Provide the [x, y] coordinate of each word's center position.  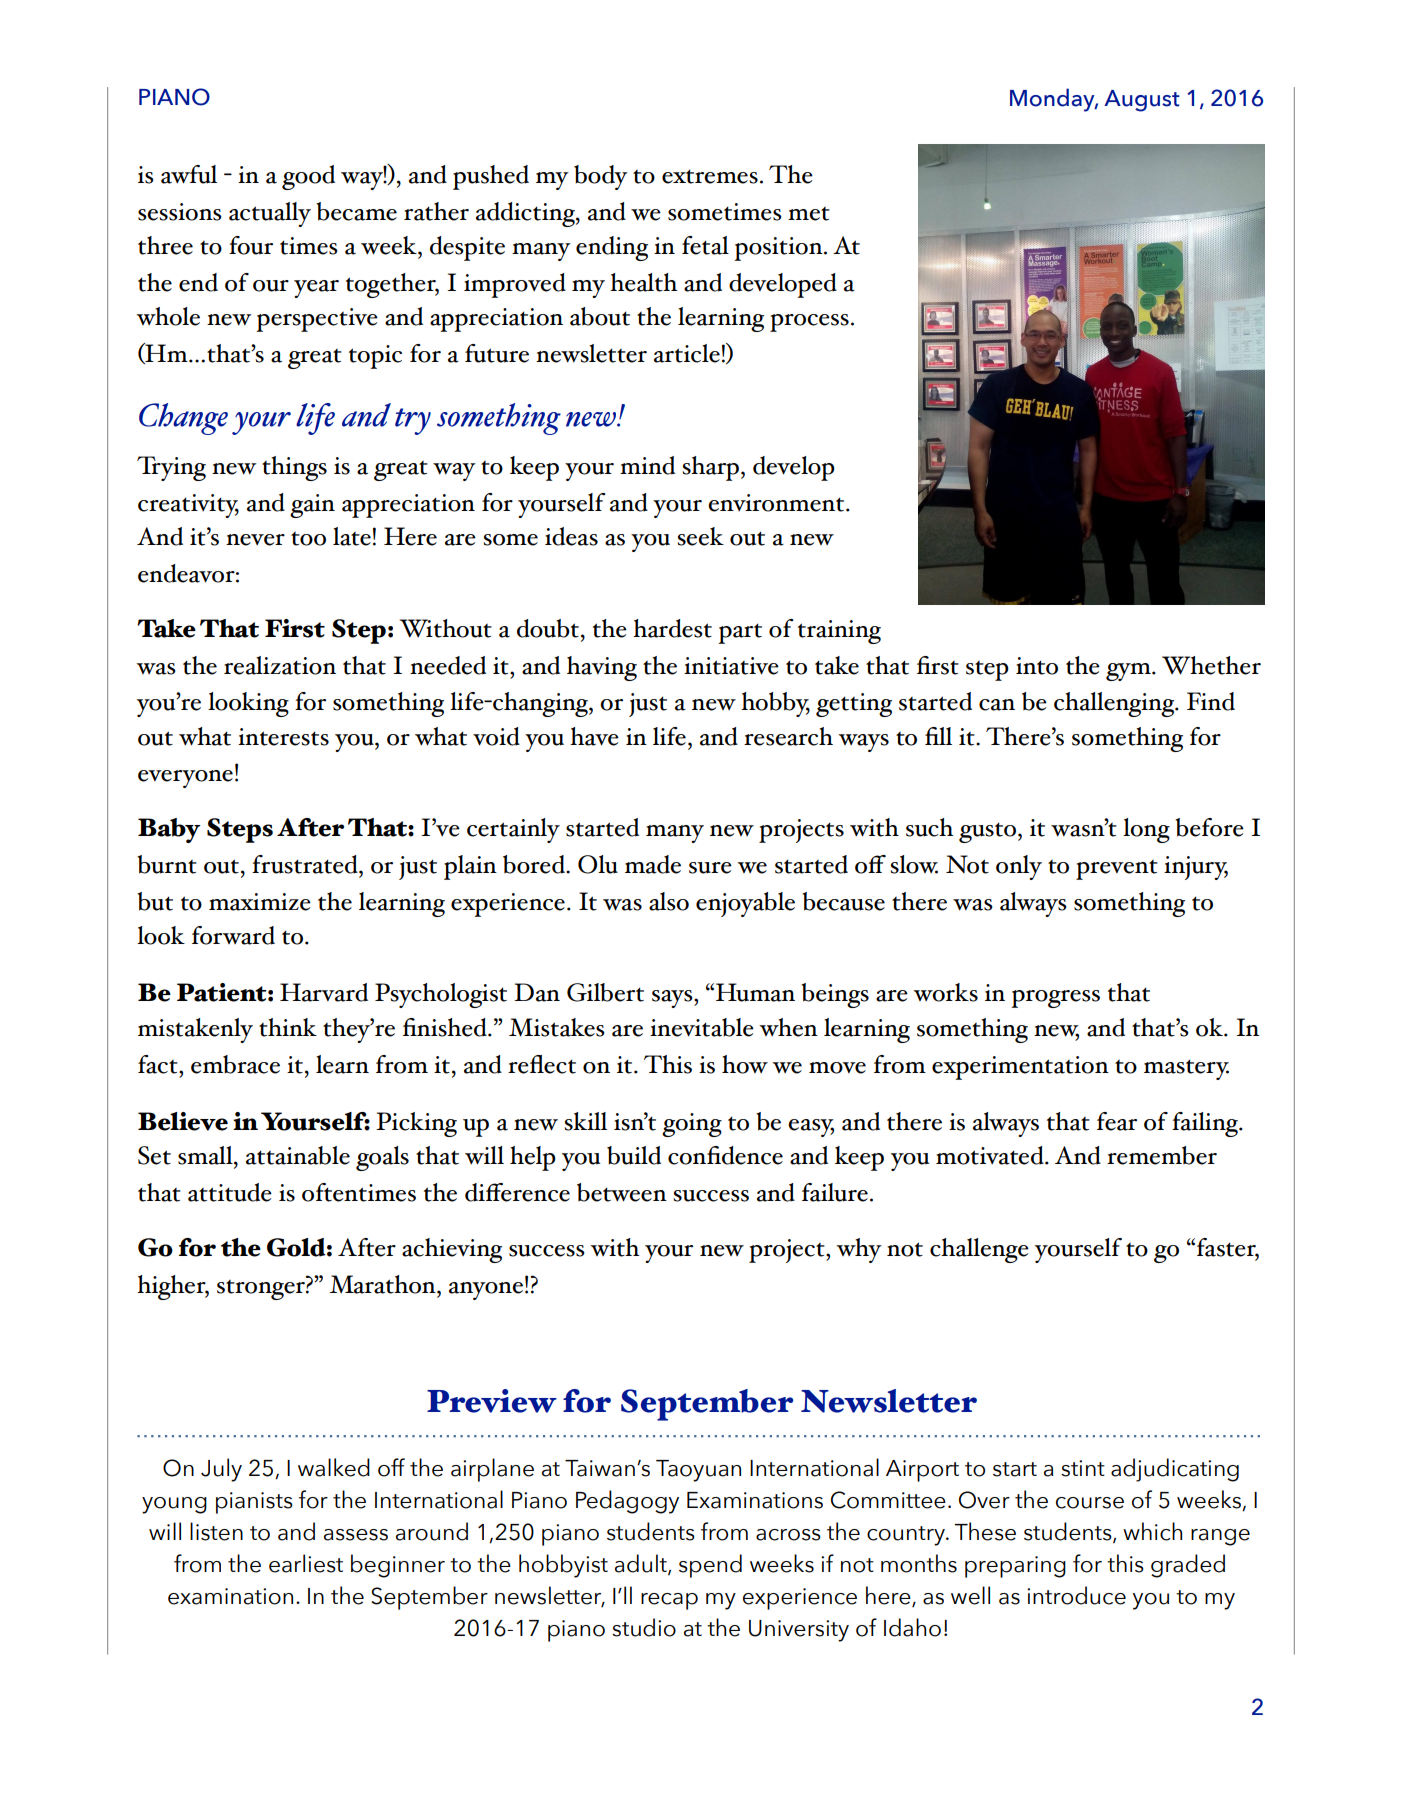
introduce [1076, 1595]
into [1037, 666]
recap [669, 1601]
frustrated [306, 864]
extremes [710, 176]
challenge [979, 1250]
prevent [1117, 870]
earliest [306, 1563]
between [622, 1192]
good [308, 177]
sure [710, 868]
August [1142, 101]
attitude [230, 1192]
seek [700, 536]
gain [312, 506]
